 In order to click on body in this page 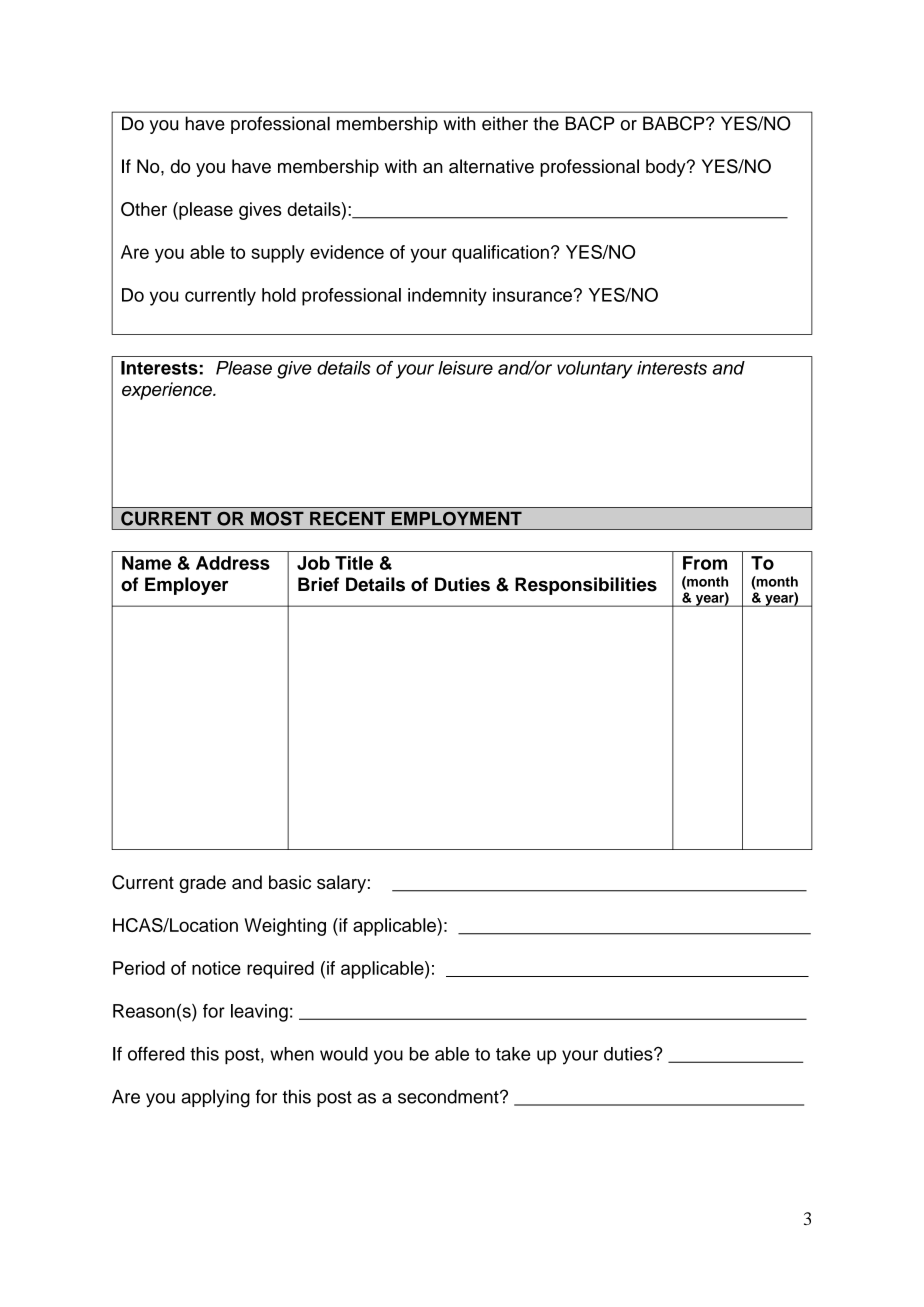, I will do `click(667, 168)`.
